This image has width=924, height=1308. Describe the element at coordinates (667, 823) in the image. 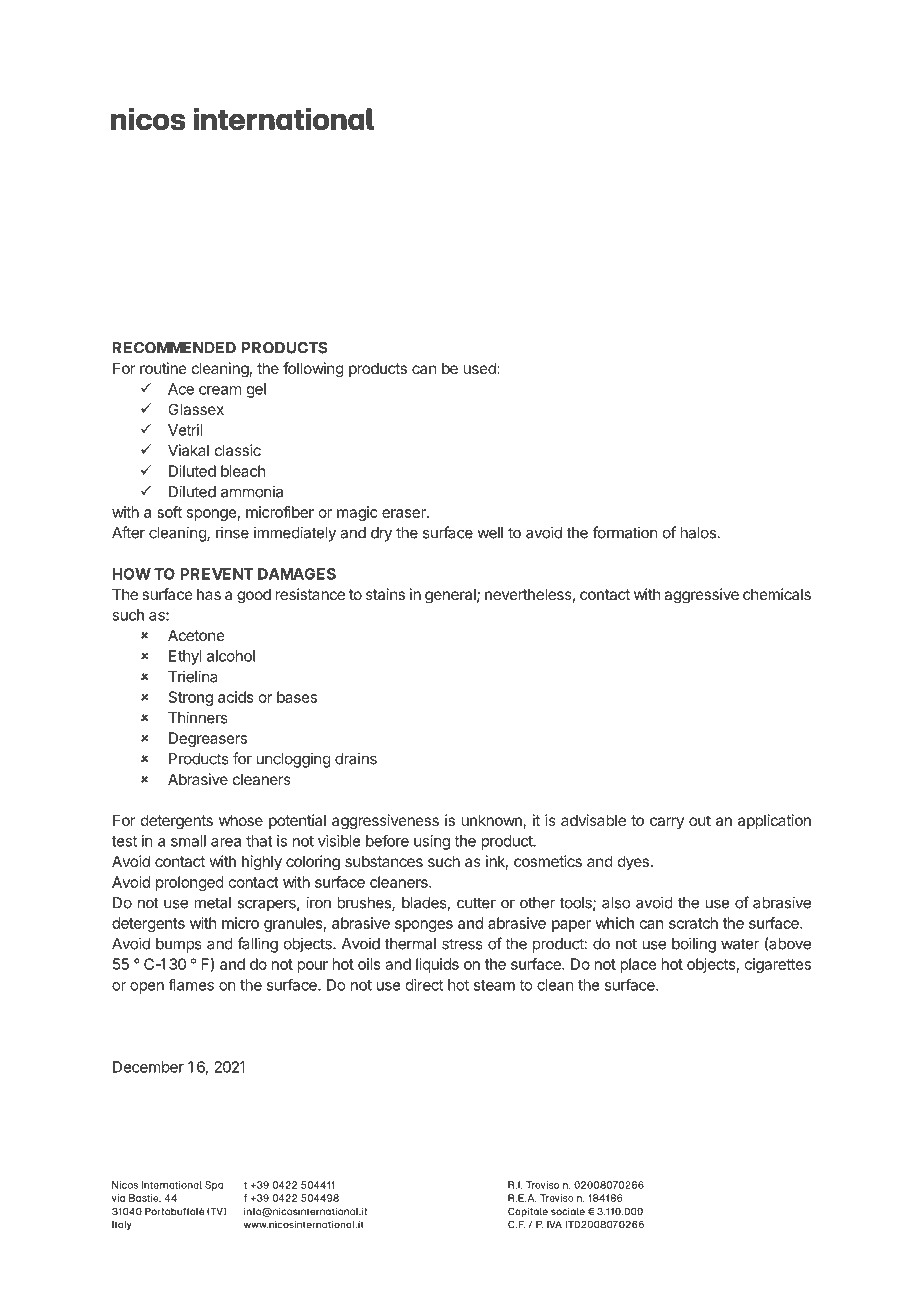

I see `carry` at that location.
